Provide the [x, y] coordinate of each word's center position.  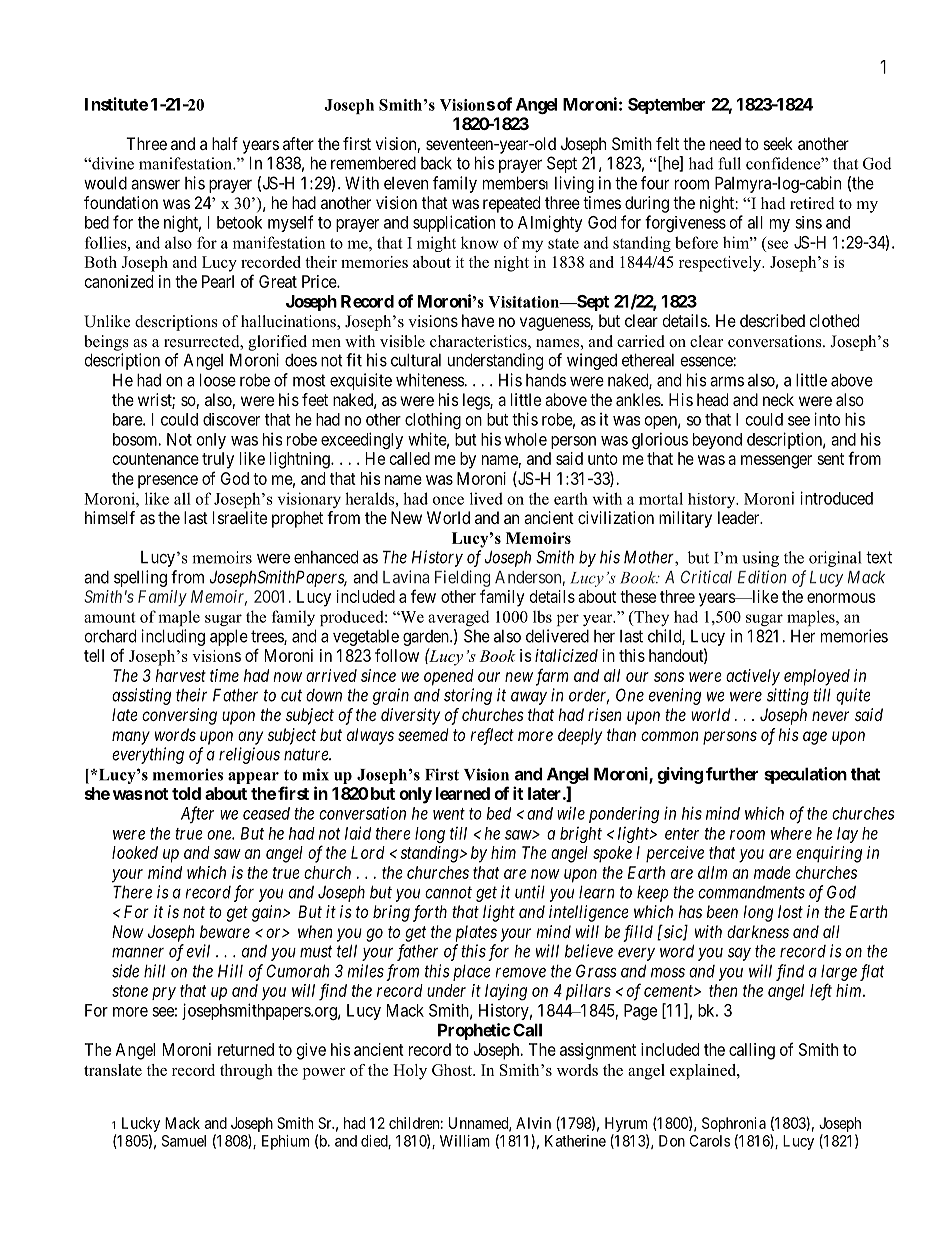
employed [817, 677]
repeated [511, 204]
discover [231, 419]
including [173, 637]
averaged [459, 618]
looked [135, 852]
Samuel [184, 1141]
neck [778, 399]
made [772, 872]
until [530, 892]
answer [155, 185]
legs [477, 401]
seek [778, 143]
